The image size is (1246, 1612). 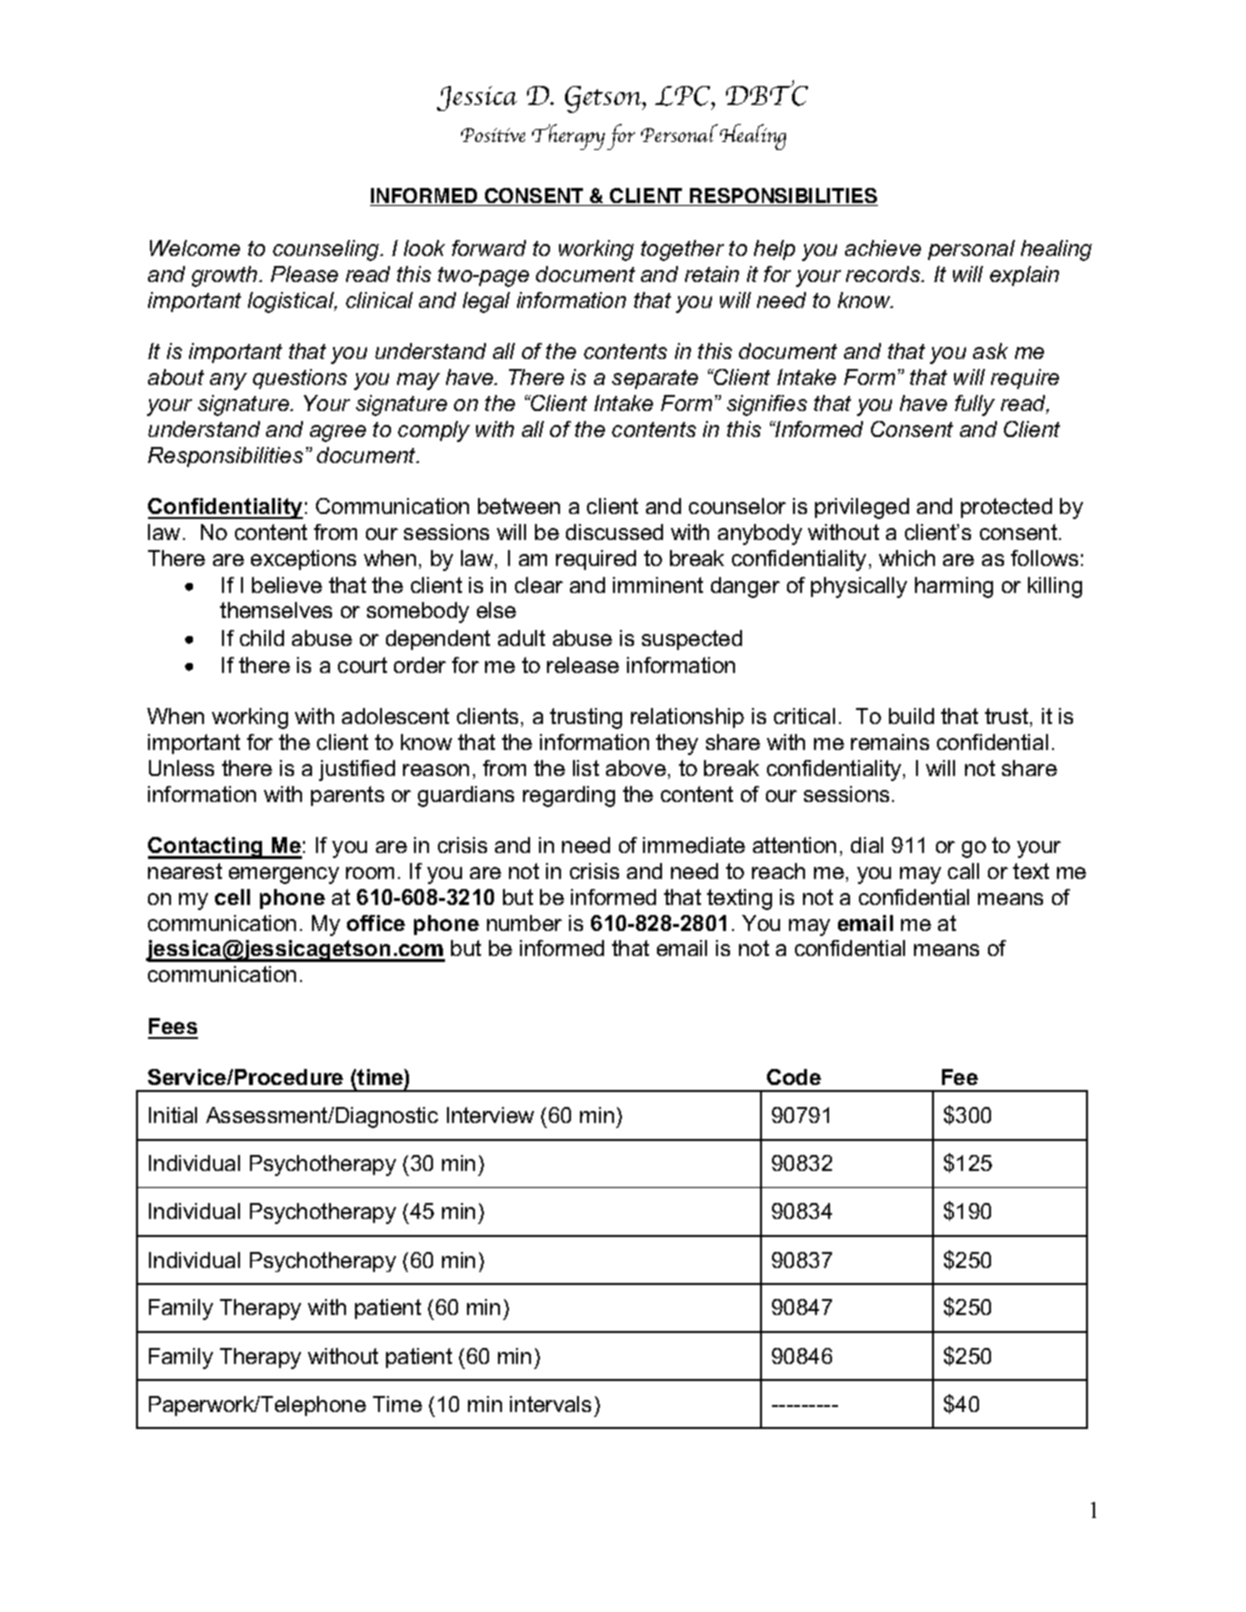 What do you see at coordinates (550, 1404) in the screenshot?
I see `intervals` at bounding box center [550, 1404].
